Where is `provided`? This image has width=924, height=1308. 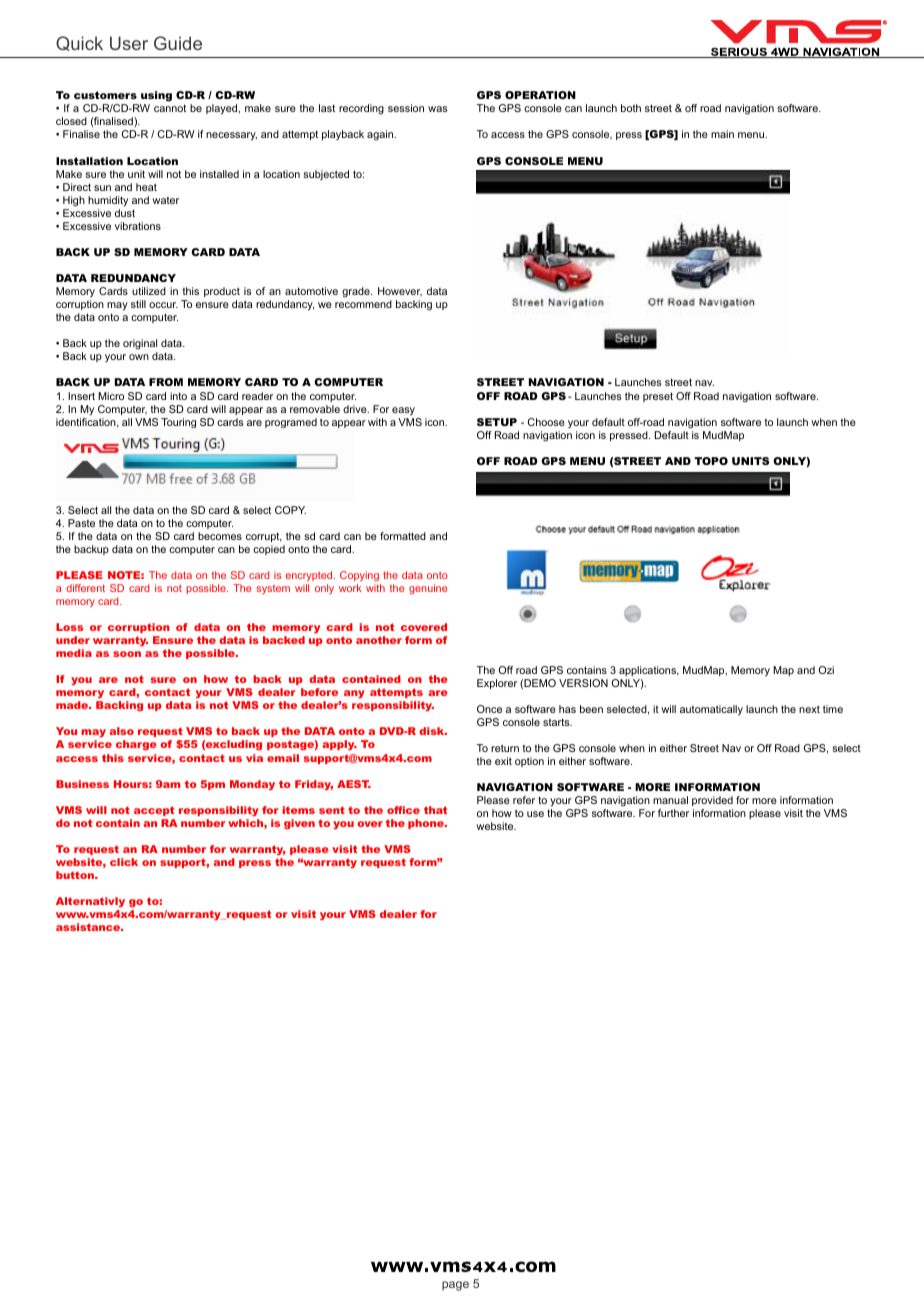 provided is located at coordinates (712, 801).
